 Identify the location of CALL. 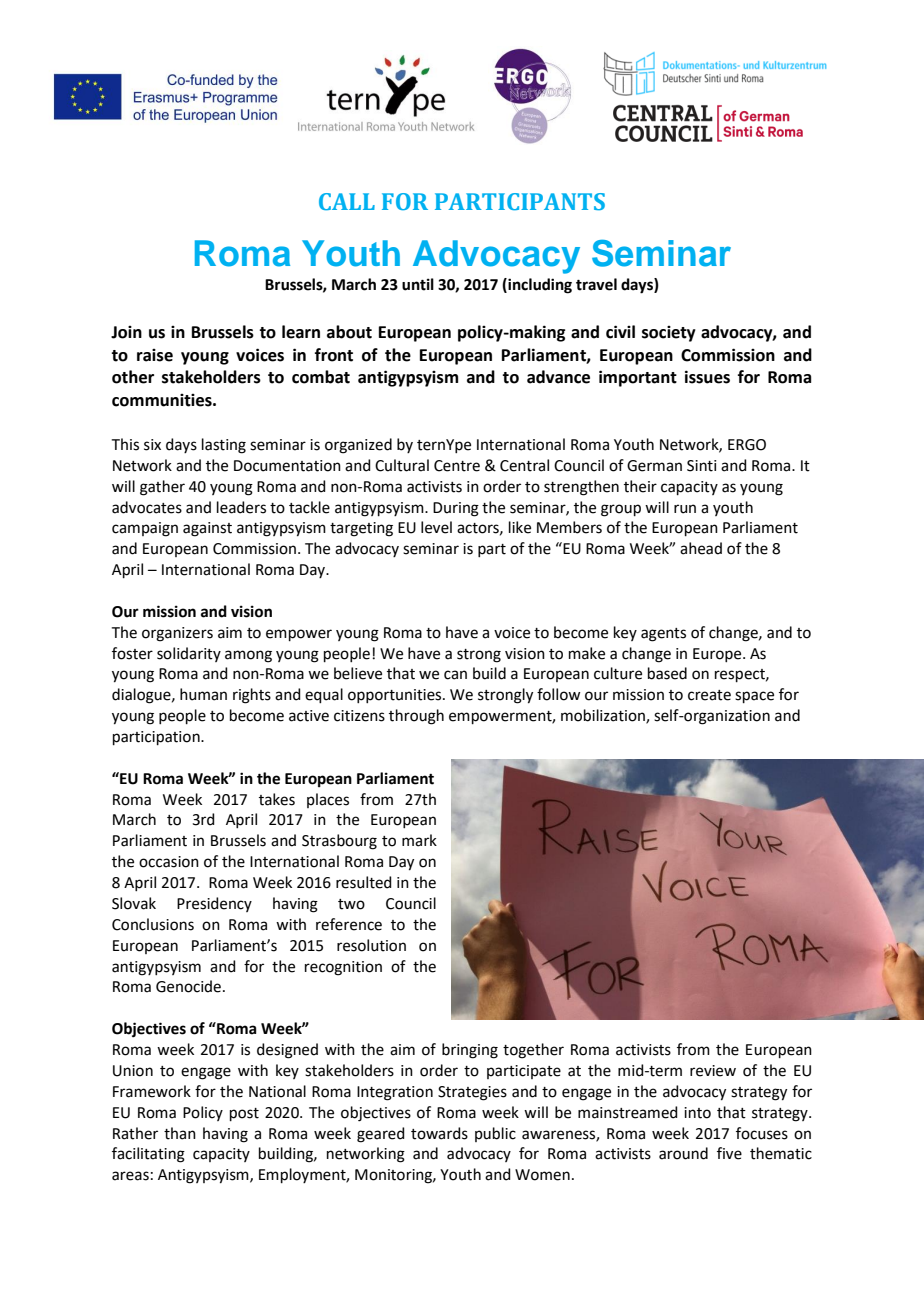
(347, 201).
